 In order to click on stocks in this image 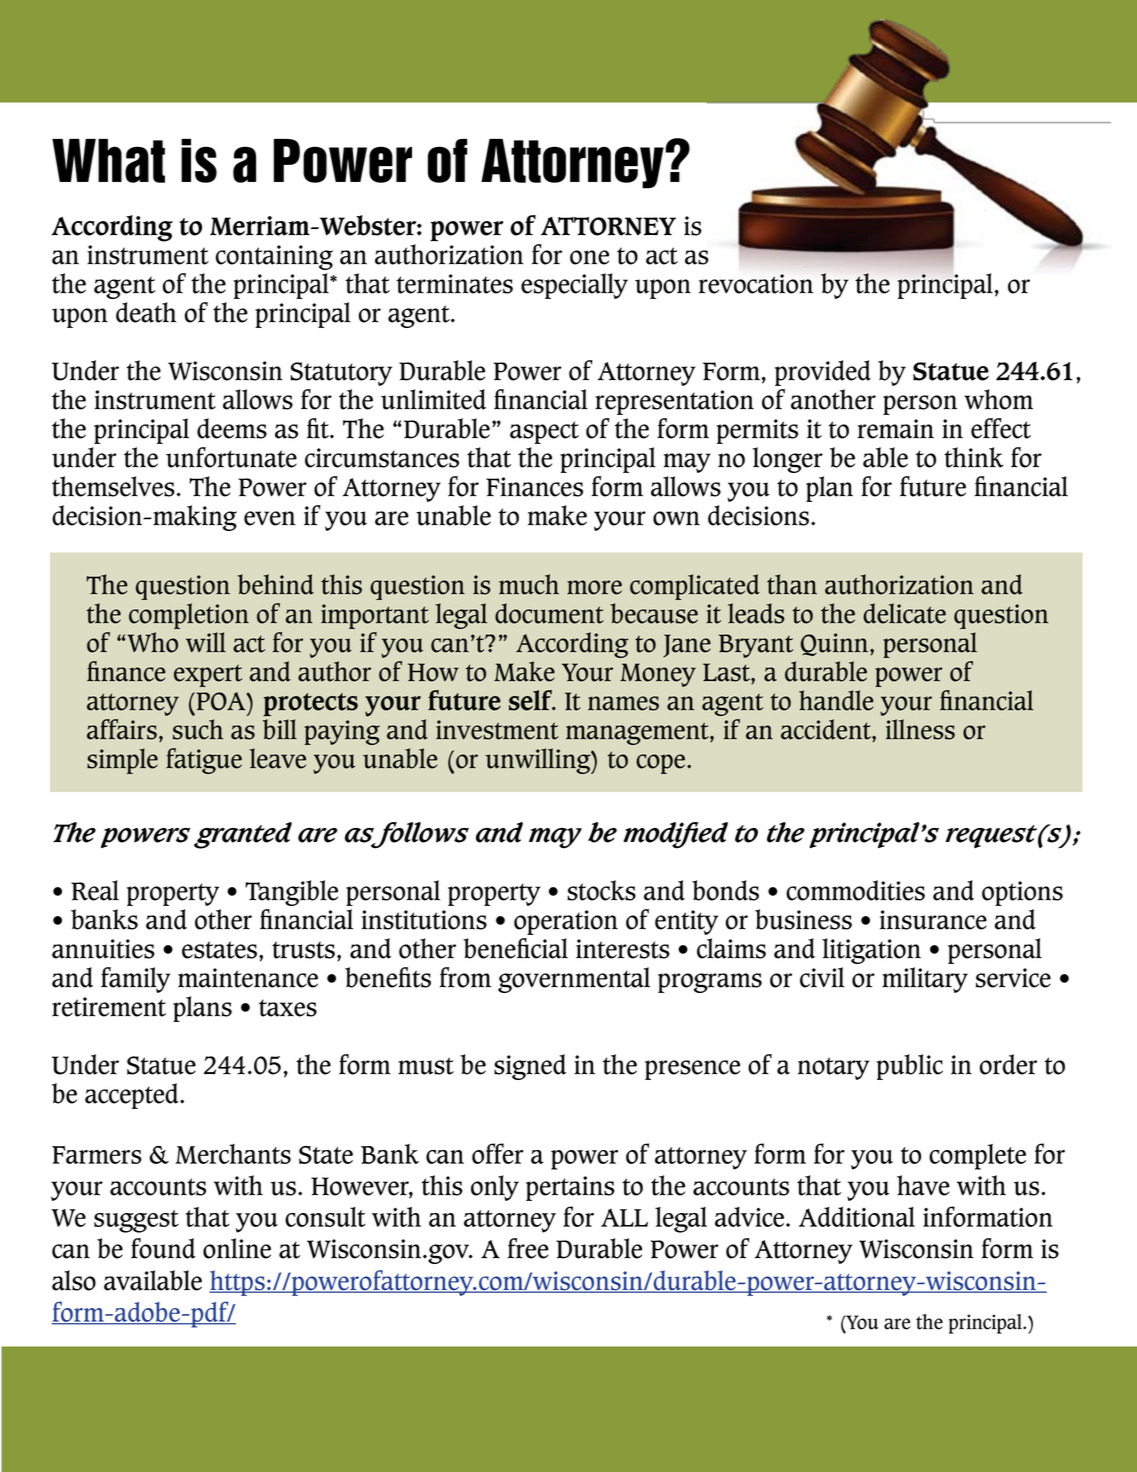, I will do `click(601, 890)`.
